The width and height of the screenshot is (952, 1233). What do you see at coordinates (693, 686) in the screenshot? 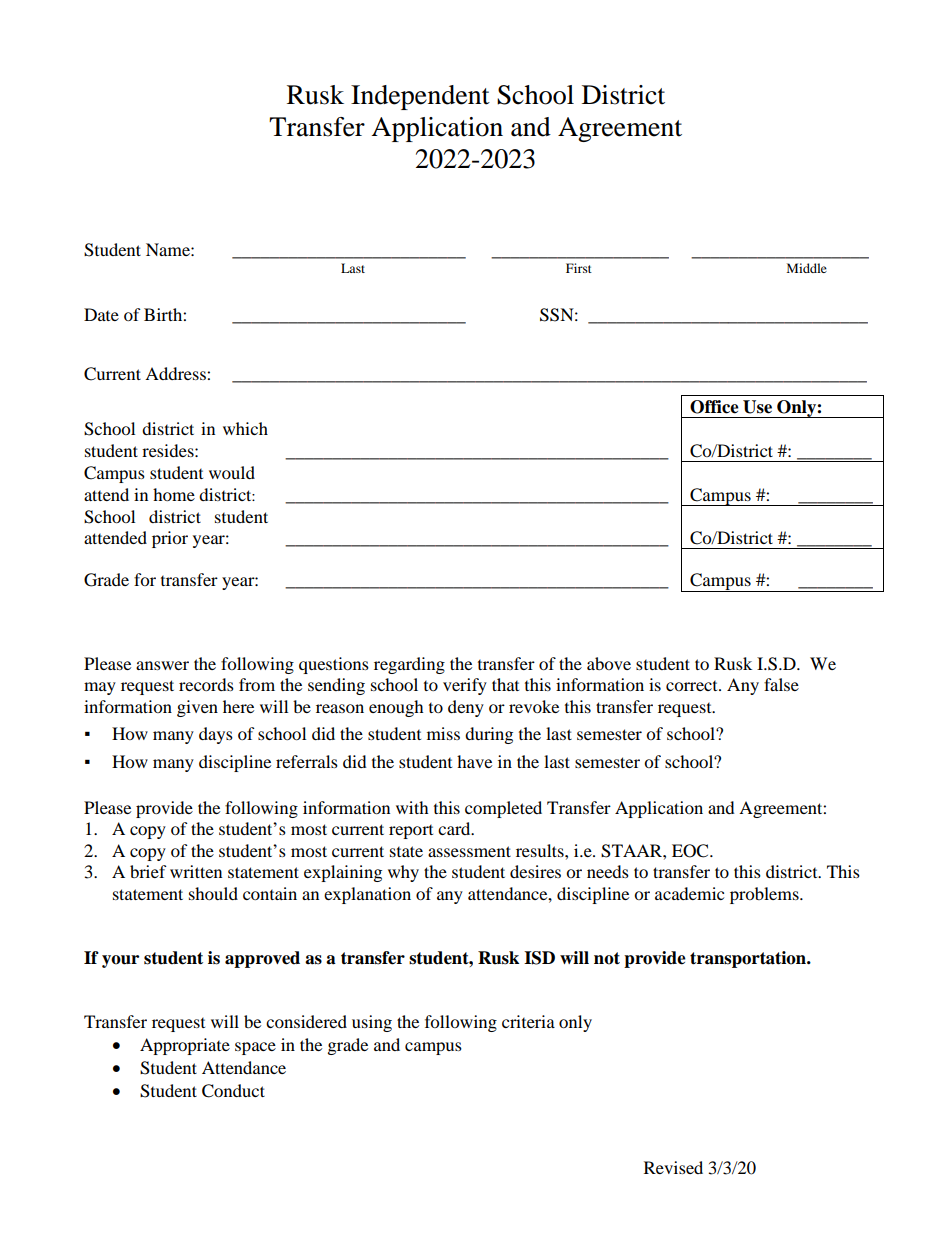
I see `correct` at bounding box center [693, 686].
